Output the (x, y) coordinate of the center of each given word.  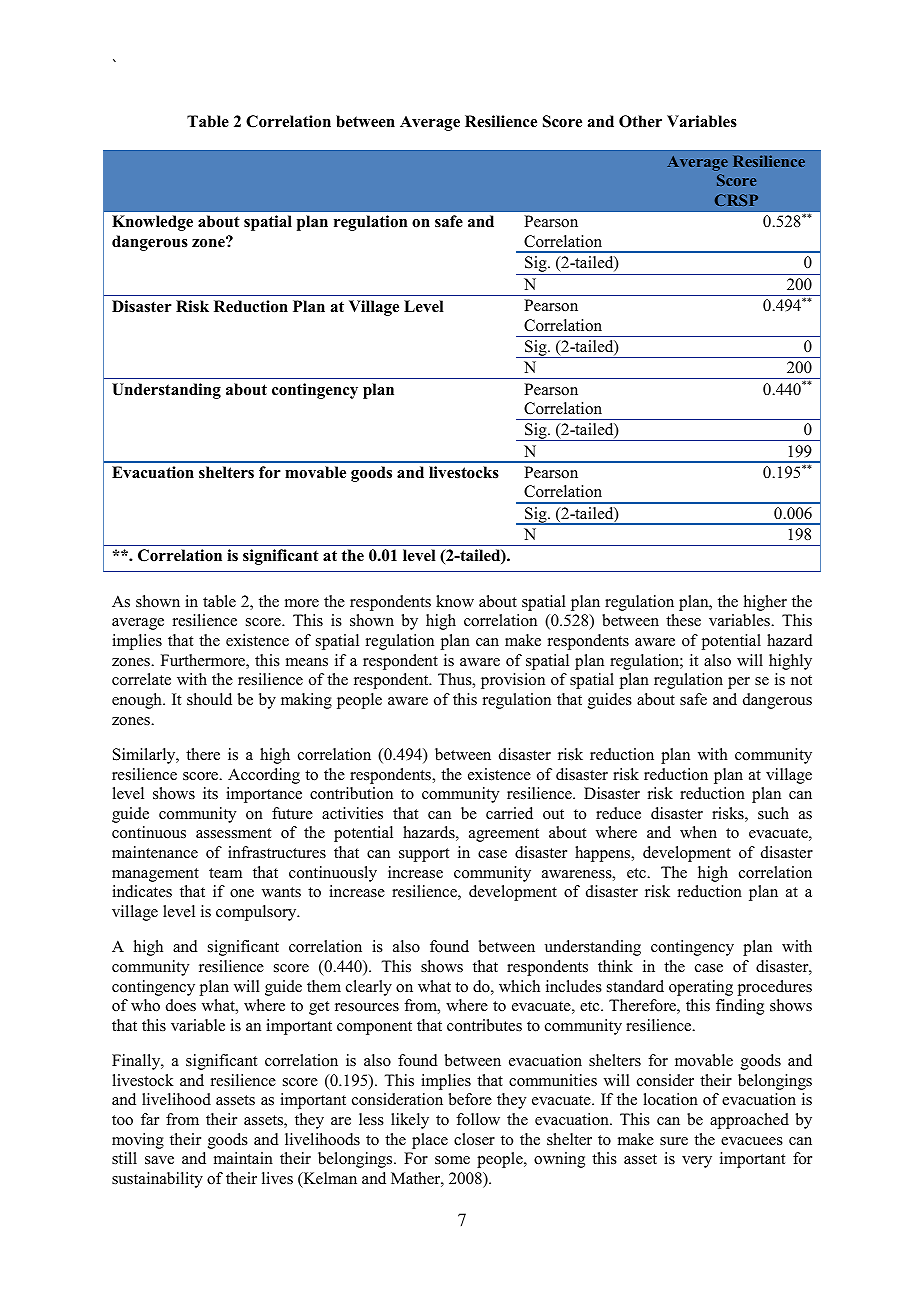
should (209, 699)
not (801, 680)
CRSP (736, 200)
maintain (243, 1158)
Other (640, 121)
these (683, 620)
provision (513, 681)
